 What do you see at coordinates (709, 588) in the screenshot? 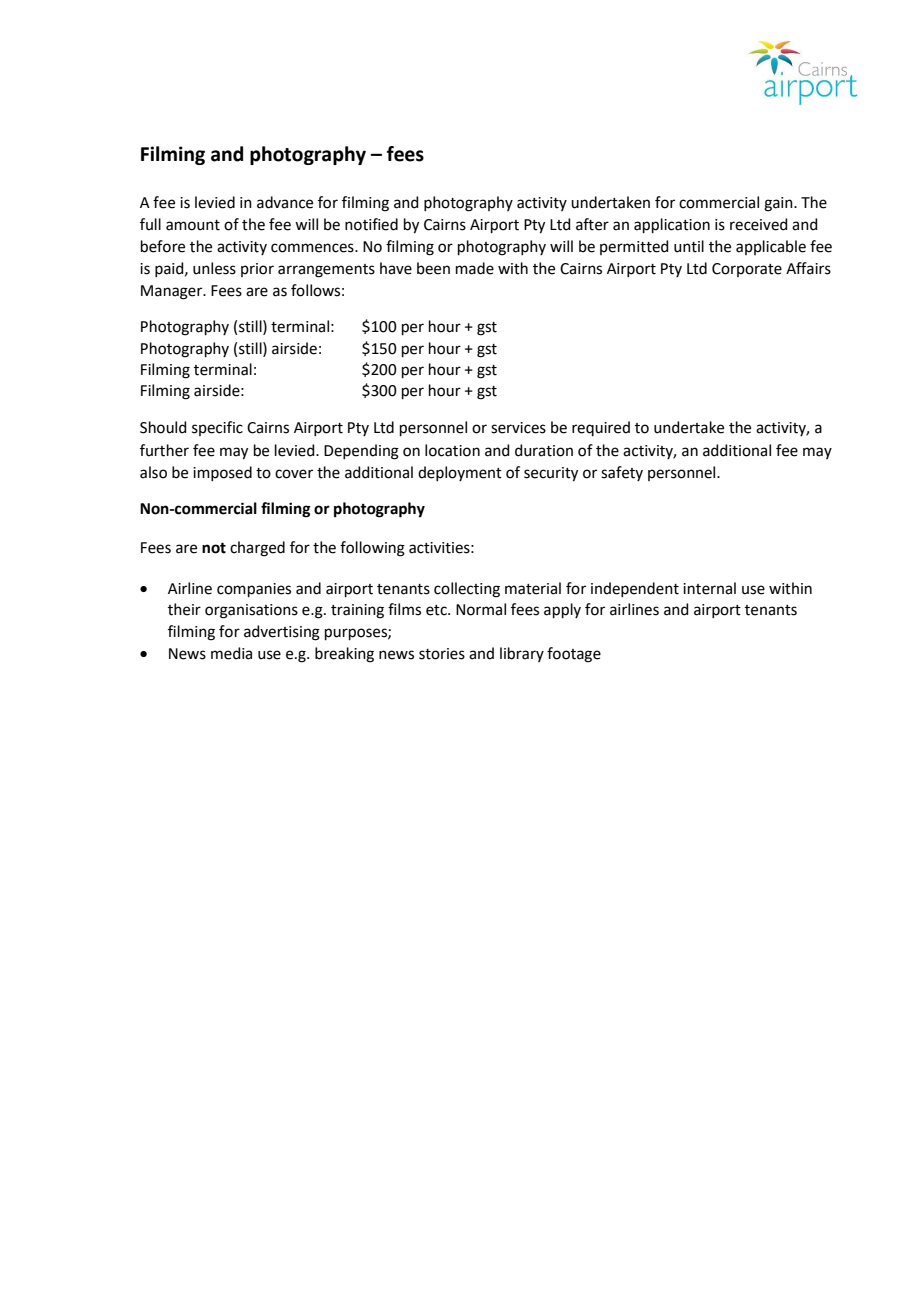
I see `internal` at bounding box center [709, 588].
